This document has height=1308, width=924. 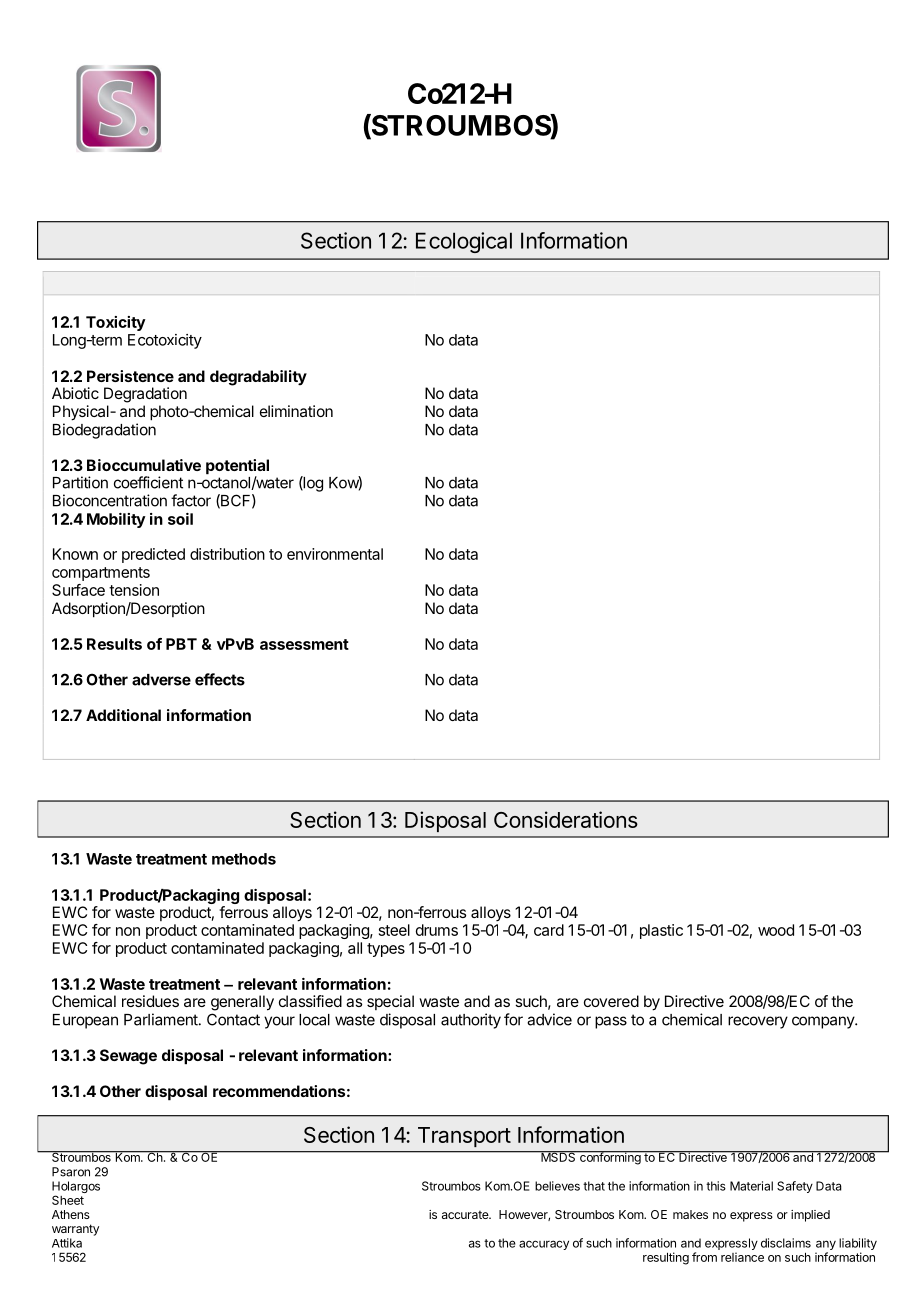 What do you see at coordinates (180, 519) in the document?
I see `soil` at bounding box center [180, 519].
